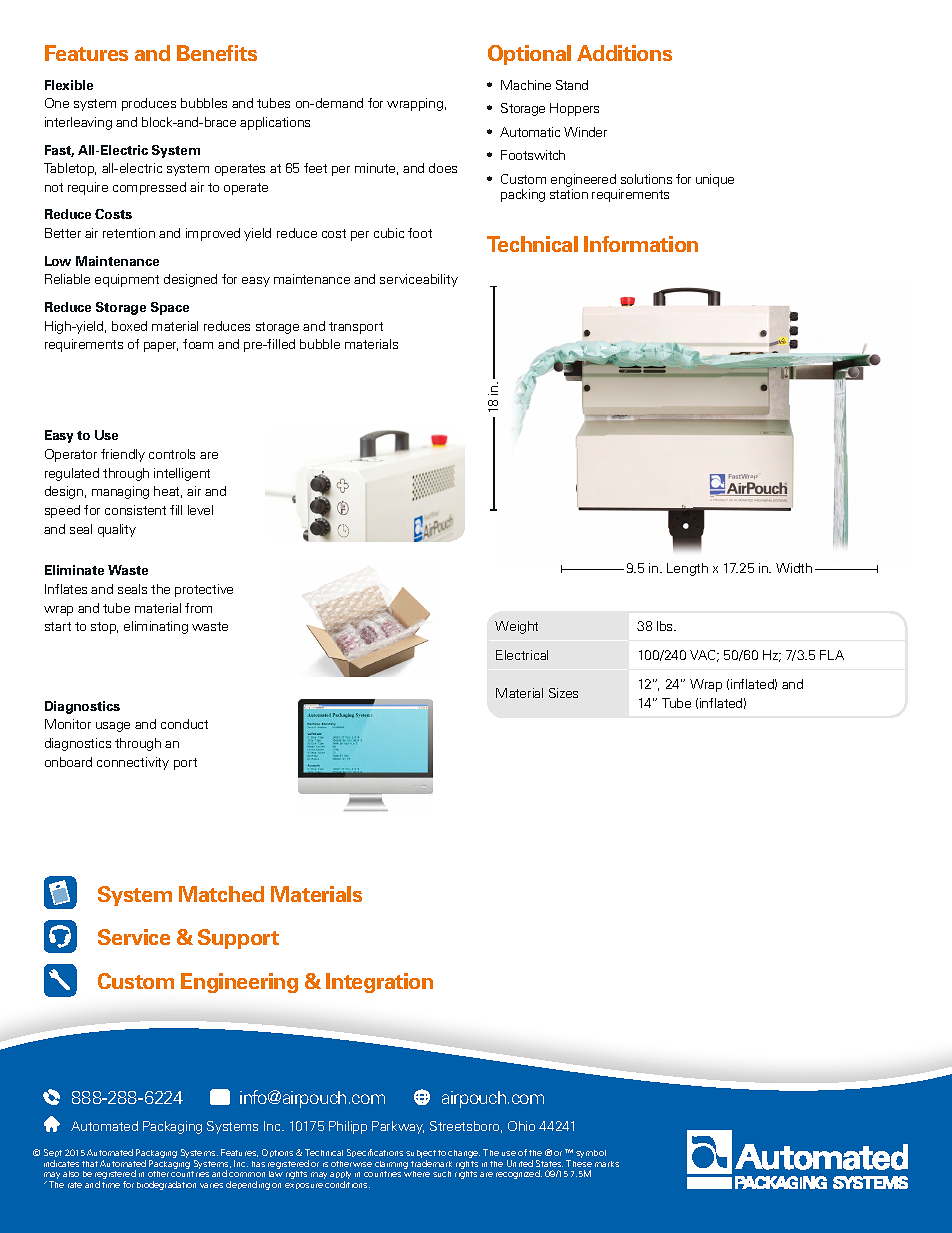 Image resolution: width=952 pixels, height=1233 pixels. Describe the element at coordinates (526, 85) in the screenshot. I see `Machine` at that location.
